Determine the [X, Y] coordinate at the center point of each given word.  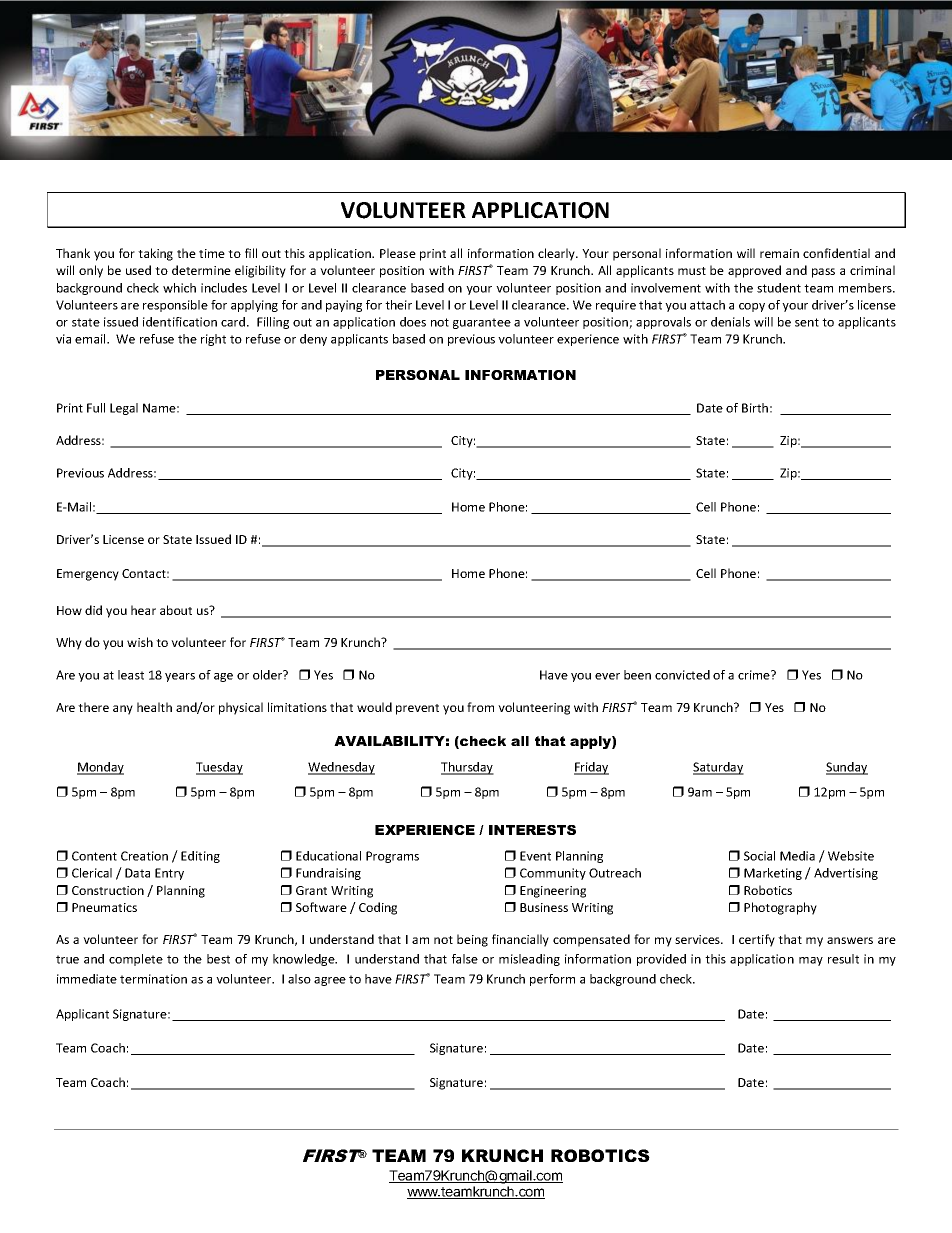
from [480, 707]
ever [607, 676]
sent [807, 322]
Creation [144, 856]
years [180, 677]
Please [398, 253]
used [138, 270]
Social [759, 856]
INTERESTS [532, 830]
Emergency [88, 575]
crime [755, 675]
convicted [682, 675]
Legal [124, 409]
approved [754, 271]
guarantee [482, 323]
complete [136, 960]
